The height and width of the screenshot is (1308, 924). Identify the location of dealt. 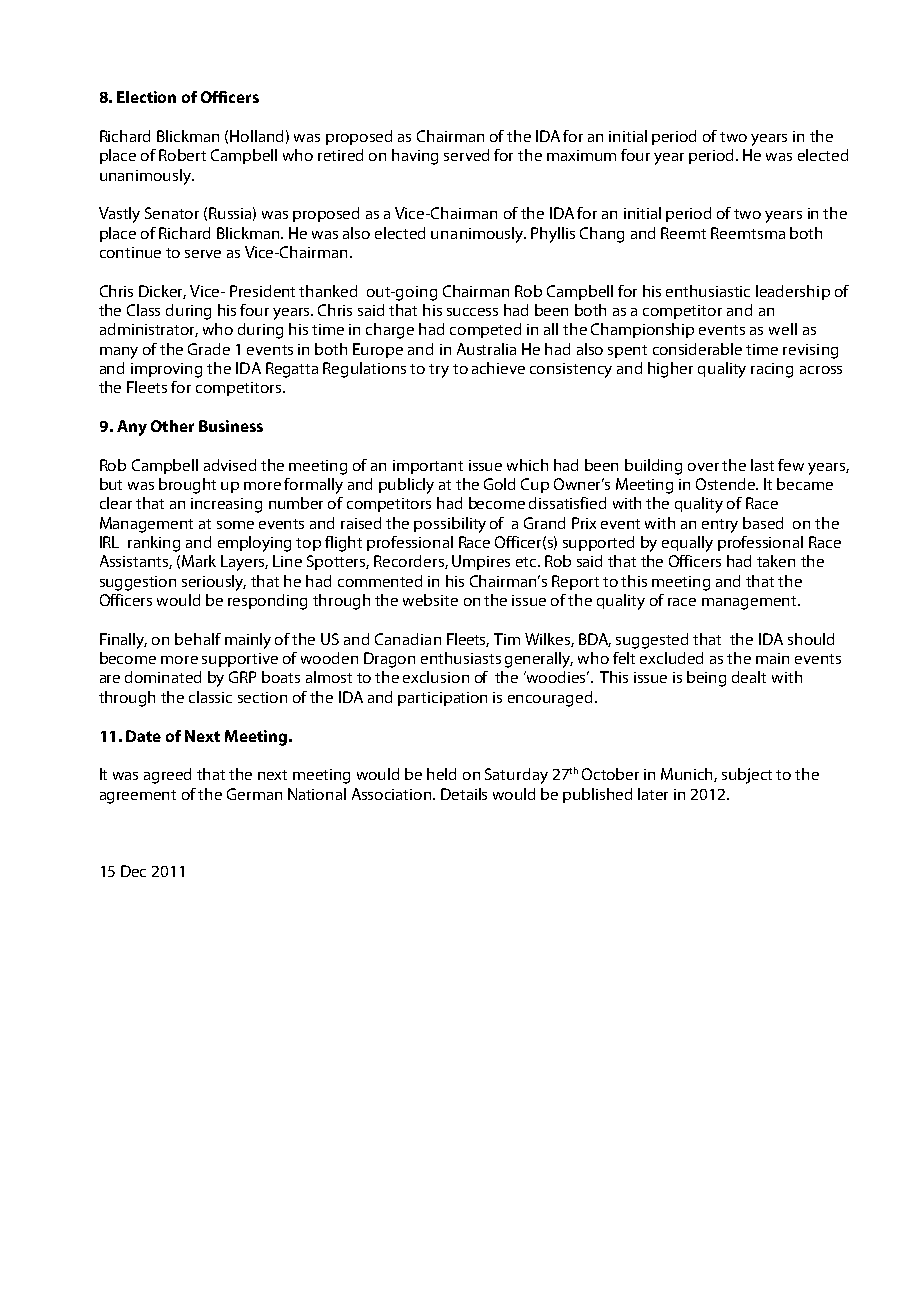
(749, 677).
